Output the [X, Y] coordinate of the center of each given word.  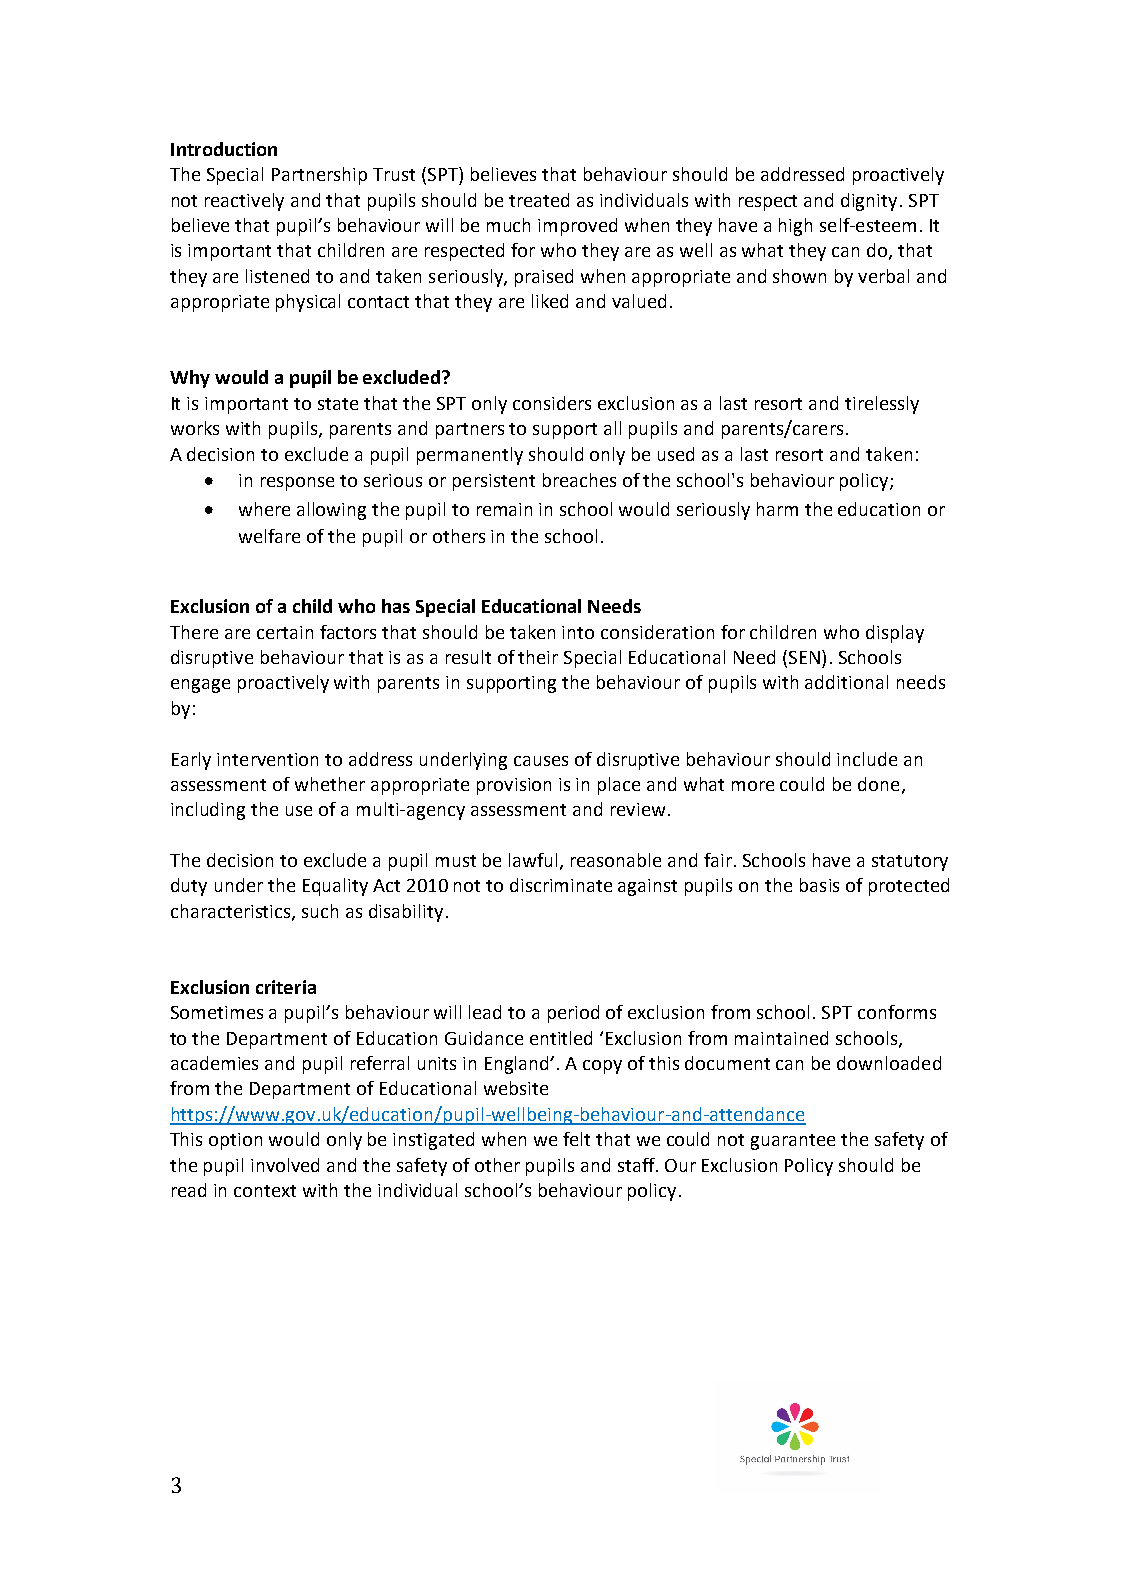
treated [539, 200]
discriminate [561, 885]
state [338, 404]
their [538, 657]
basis [819, 885]
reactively [244, 202]
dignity [869, 202]
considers [552, 403]
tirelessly [882, 405]
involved [285, 1165]
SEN [803, 658]
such [320, 911]
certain [285, 632]
